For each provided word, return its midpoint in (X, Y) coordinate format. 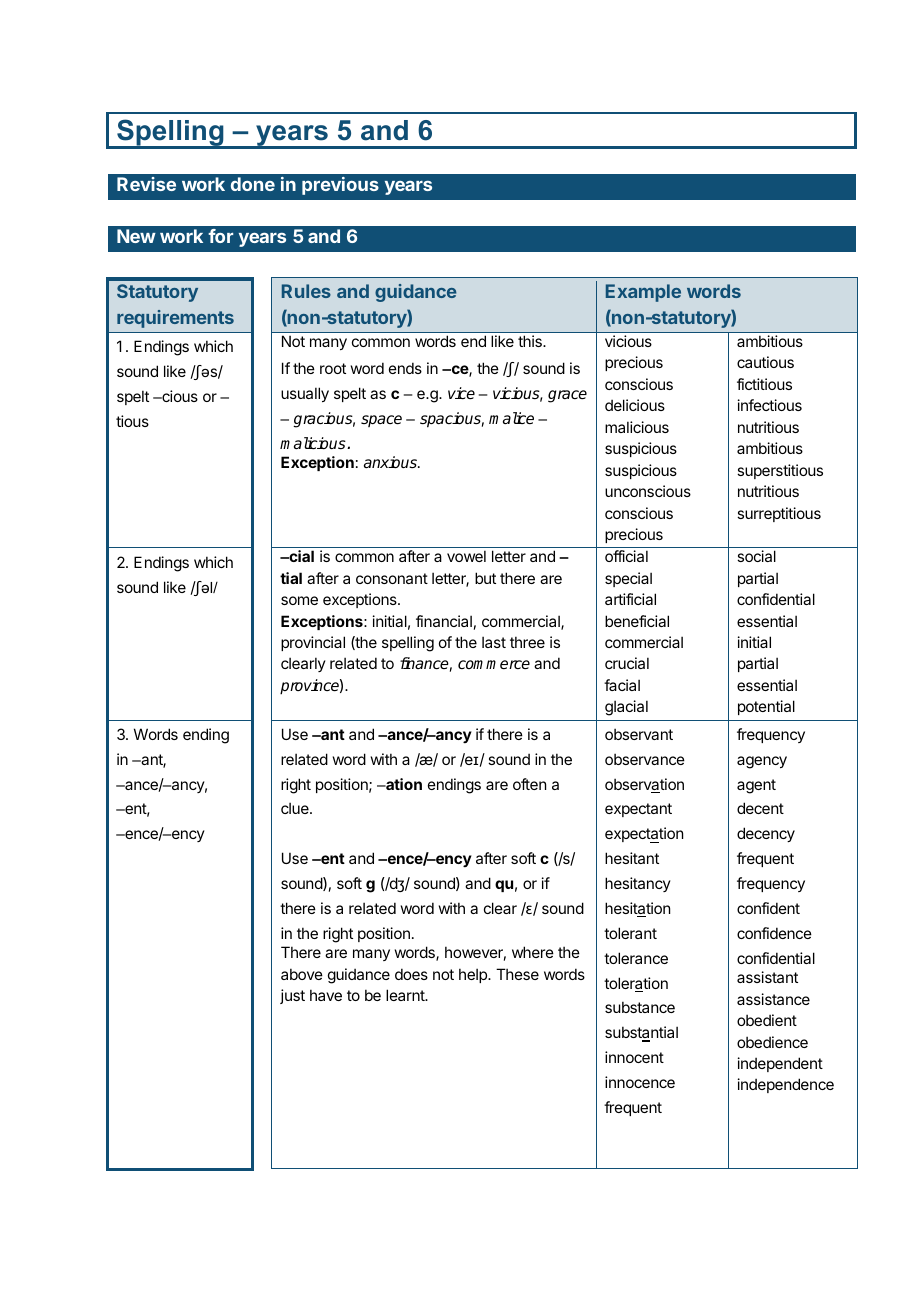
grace (567, 396)
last (494, 642)
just (292, 996)
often (529, 784)
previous (340, 186)
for (220, 236)
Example (643, 293)
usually (305, 394)
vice (461, 393)
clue (296, 808)
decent (760, 808)
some (299, 600)
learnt (406, 995)
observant (639, 734)
